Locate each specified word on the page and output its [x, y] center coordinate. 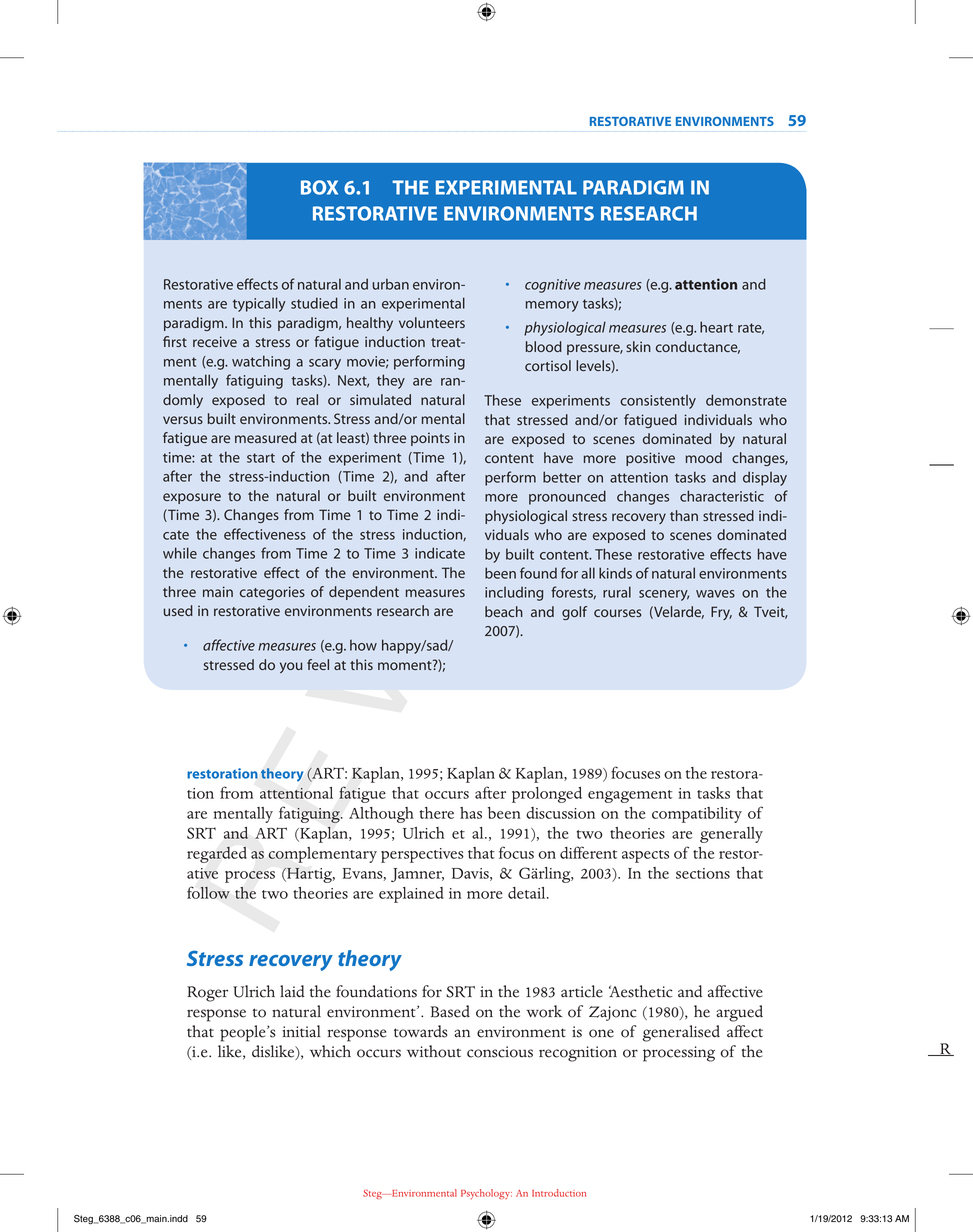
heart [716, 327]
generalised [681, 1033]
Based [450, 1011]
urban [391, 284]
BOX [319, 187]
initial [301, 1031]
